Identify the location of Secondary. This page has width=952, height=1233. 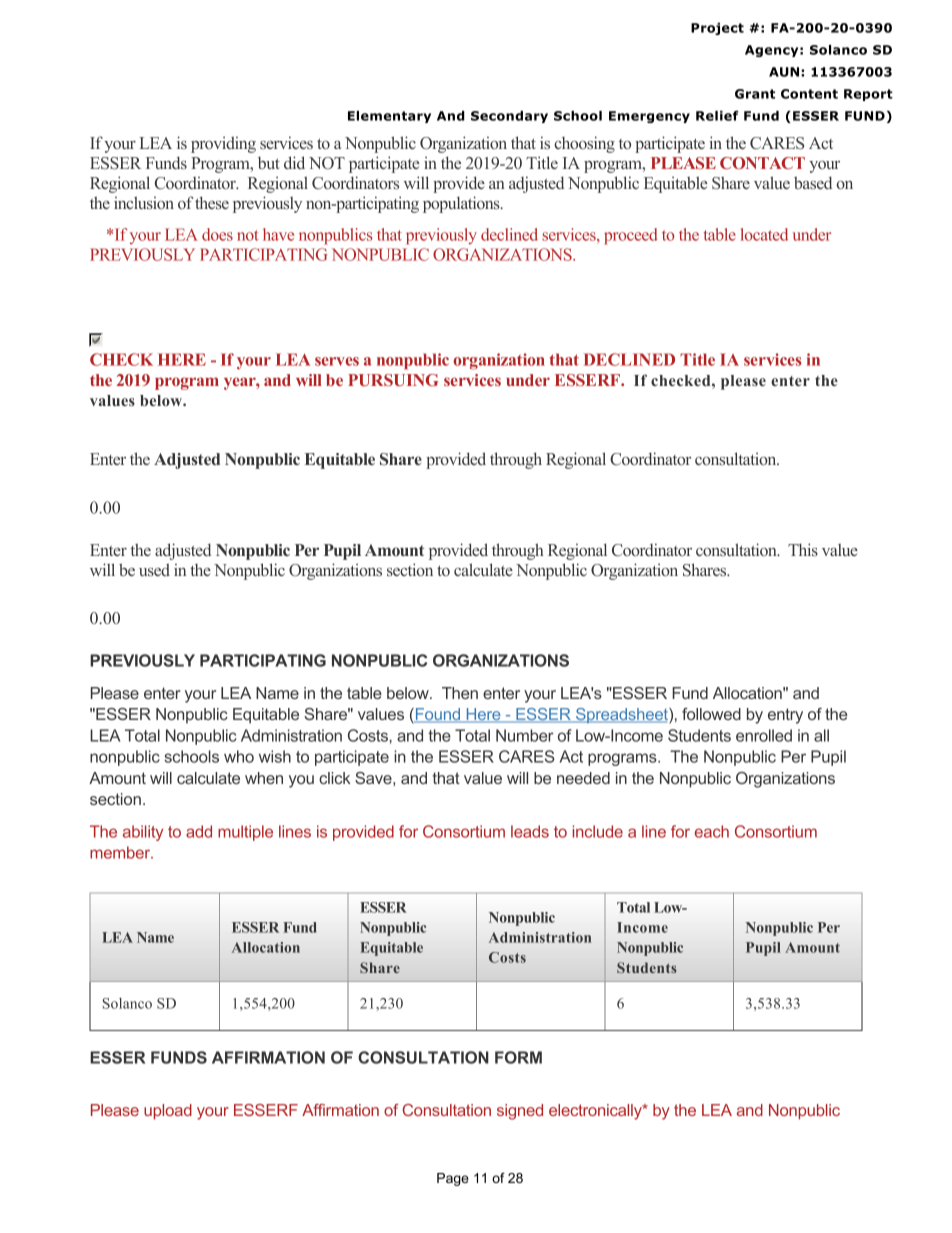
(509, 117).
